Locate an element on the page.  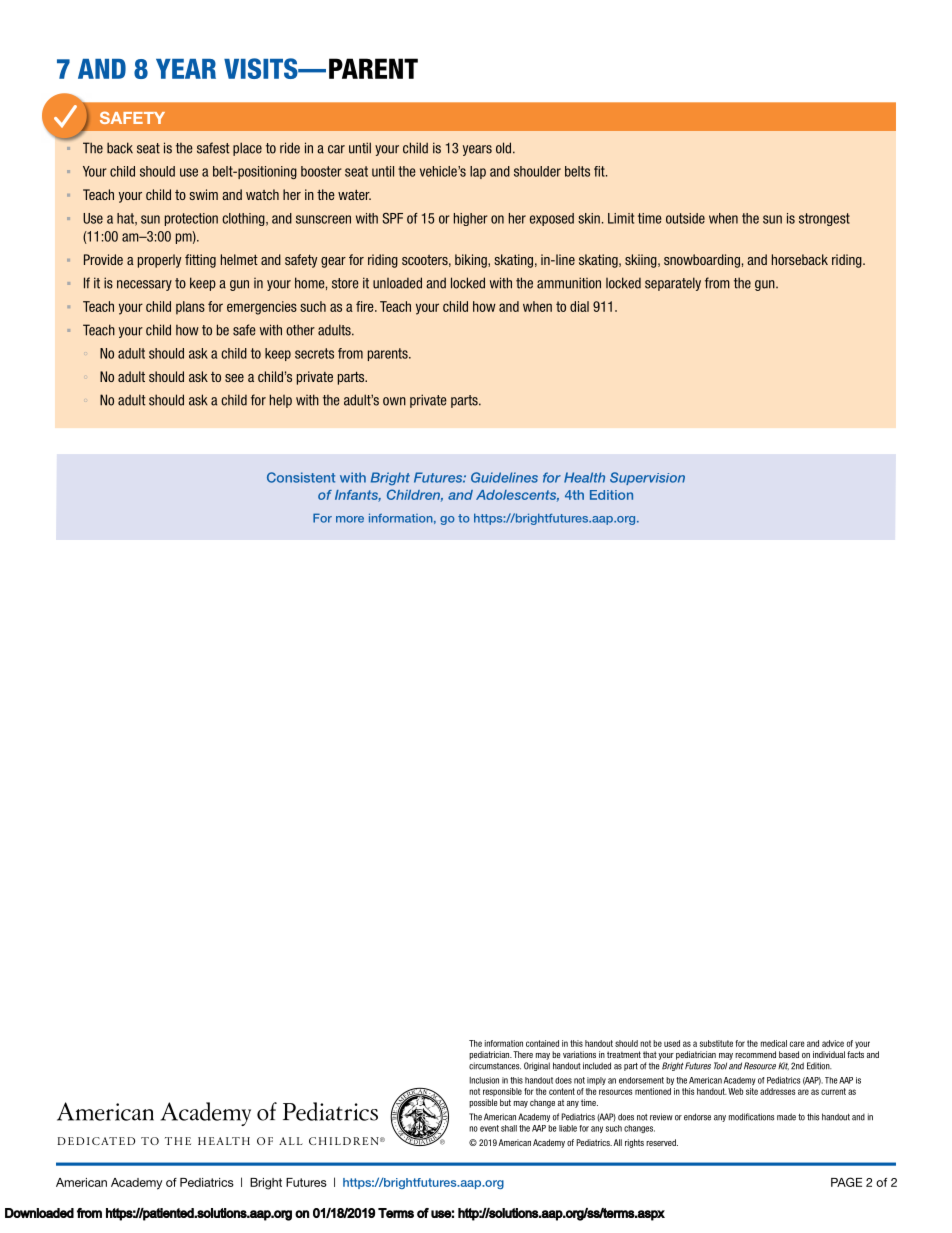
medical is located at coordinates (774, 1043).
